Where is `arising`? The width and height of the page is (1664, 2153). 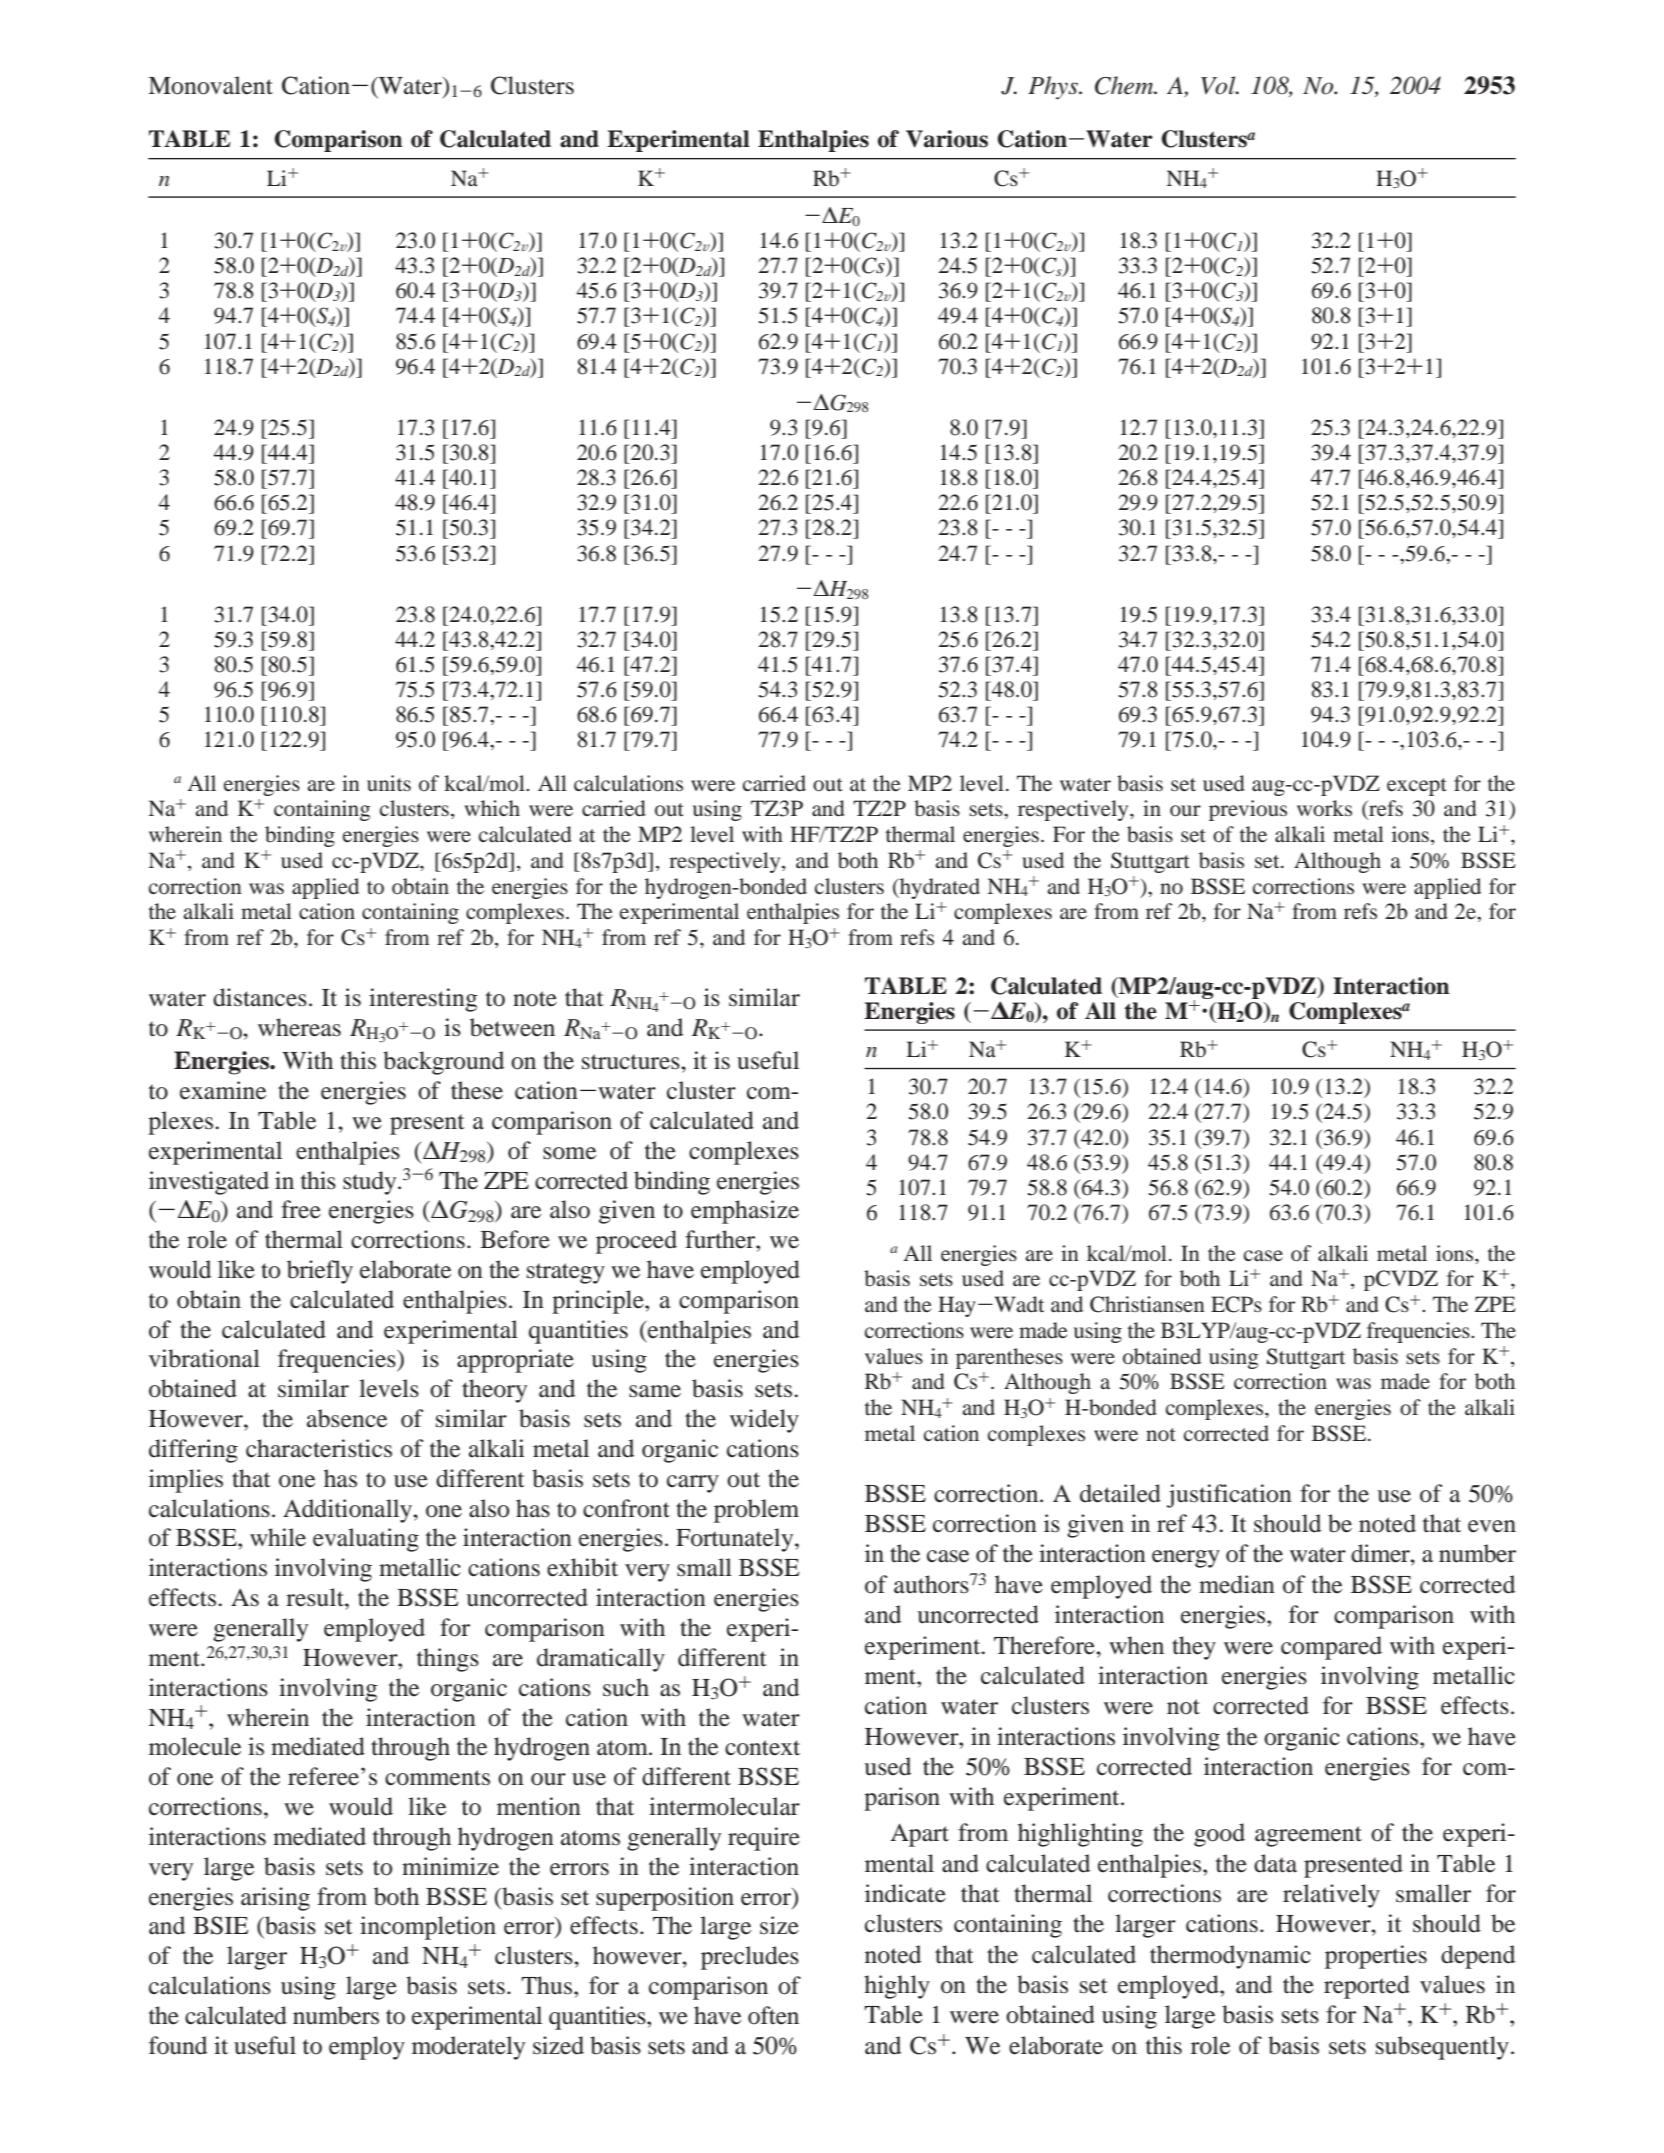
arising is located at coordinates (275, 1899).
